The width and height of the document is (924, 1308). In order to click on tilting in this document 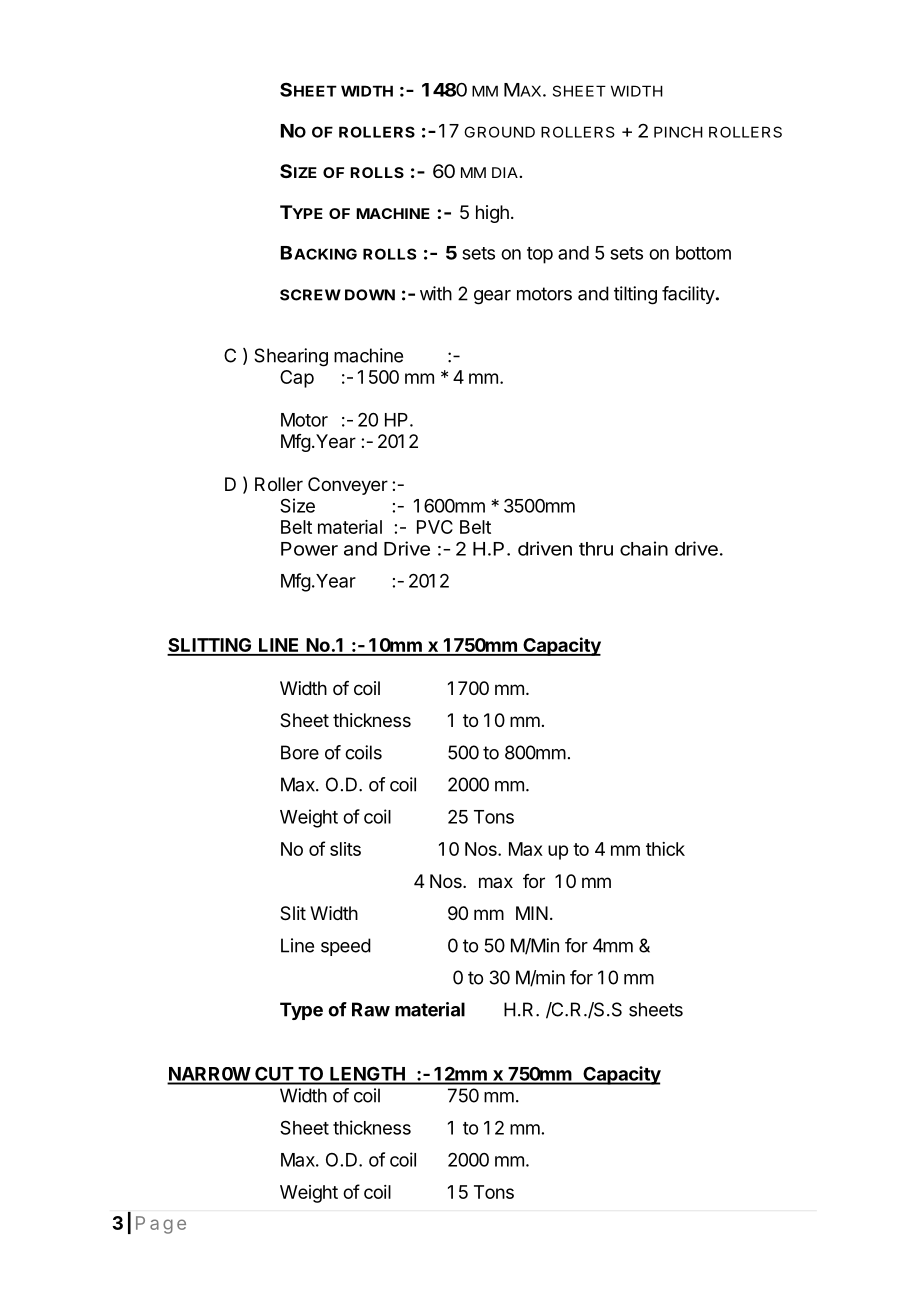, I will do `click(635, 295)`.
